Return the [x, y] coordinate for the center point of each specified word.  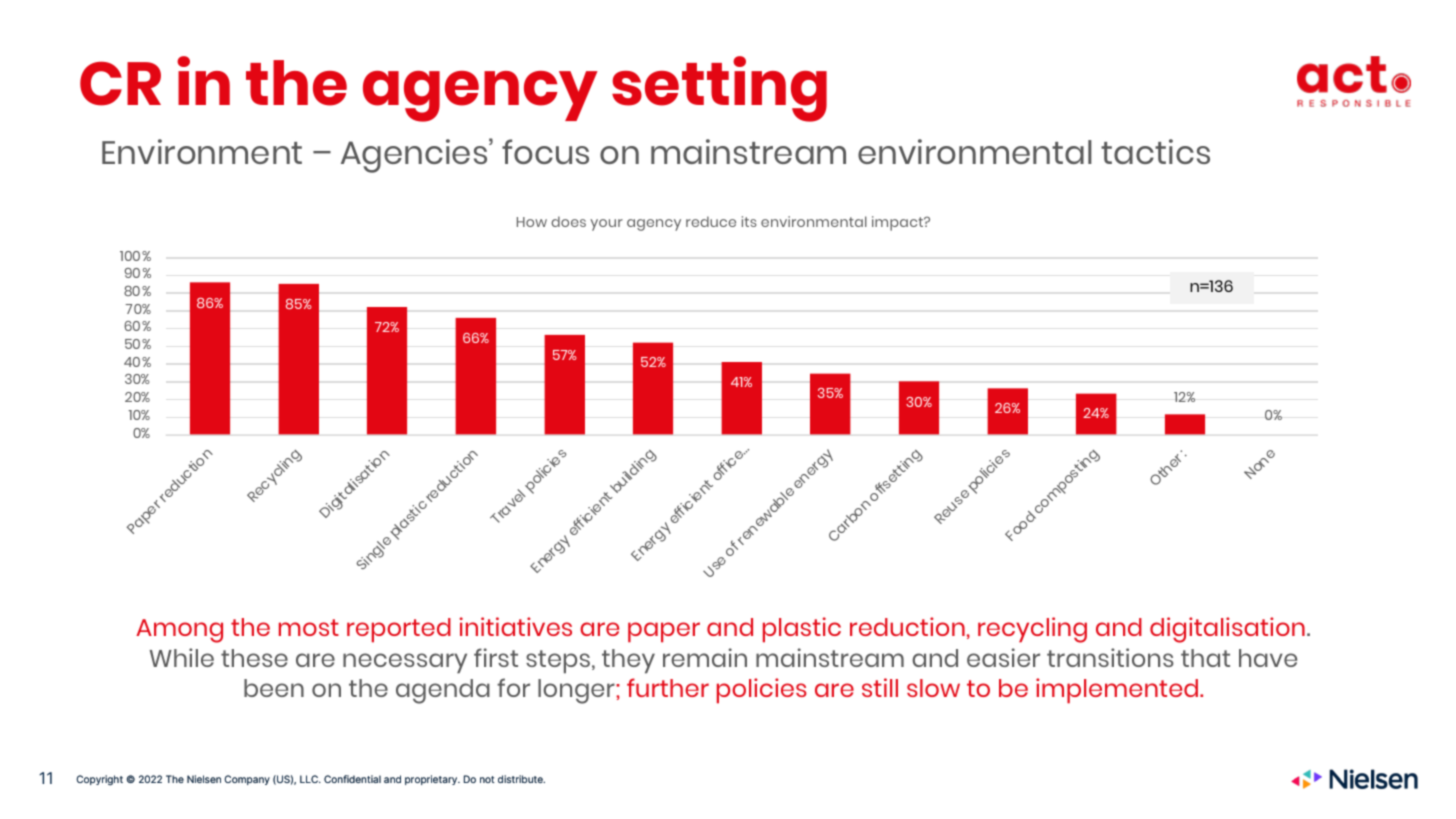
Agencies [415, 155]
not [487, 779]
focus [545, 151]
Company [247, 780]
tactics [1155, 151]
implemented [1118, 691]
